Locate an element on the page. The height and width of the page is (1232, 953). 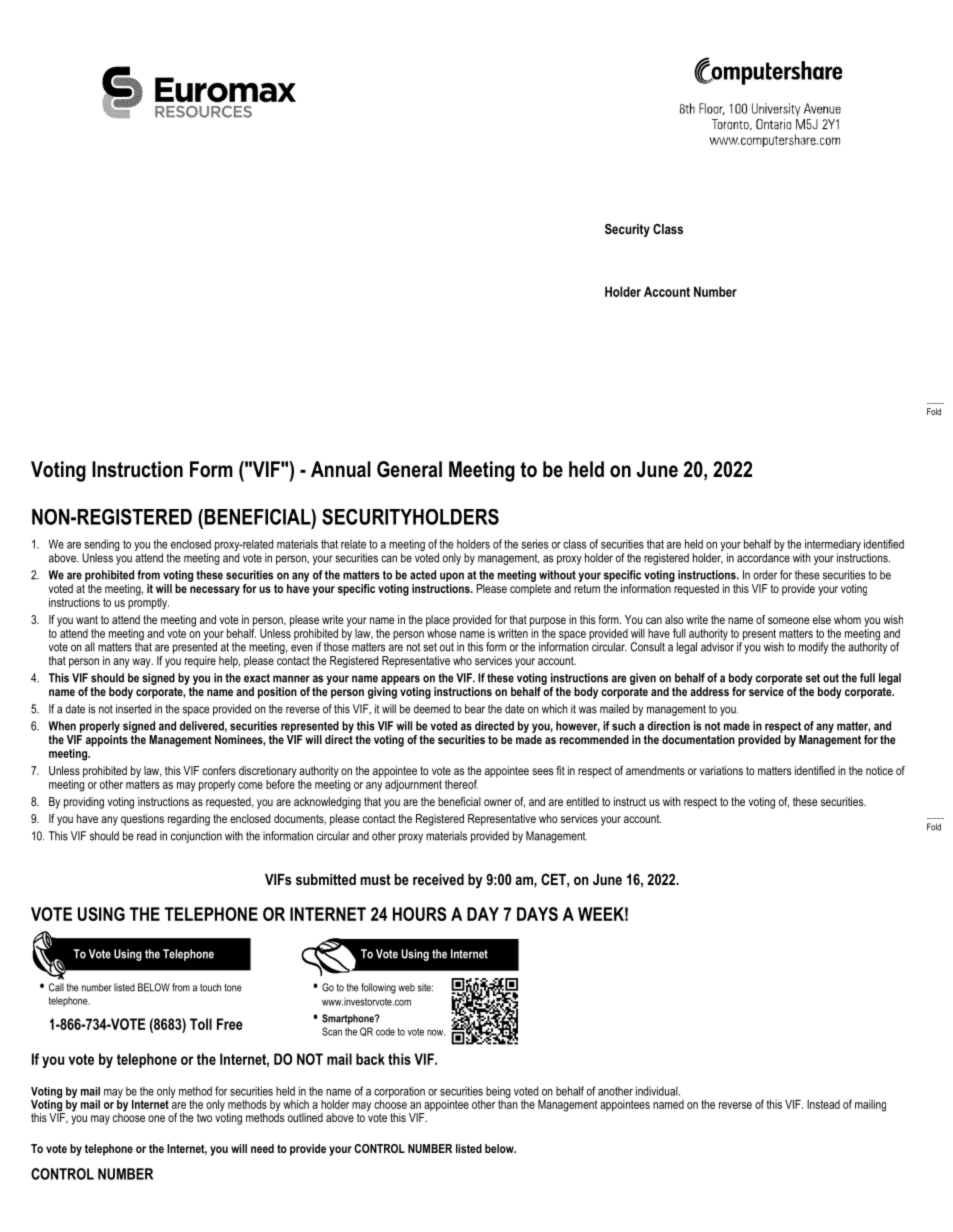
Instead is located at coordinates (823, 1104).
